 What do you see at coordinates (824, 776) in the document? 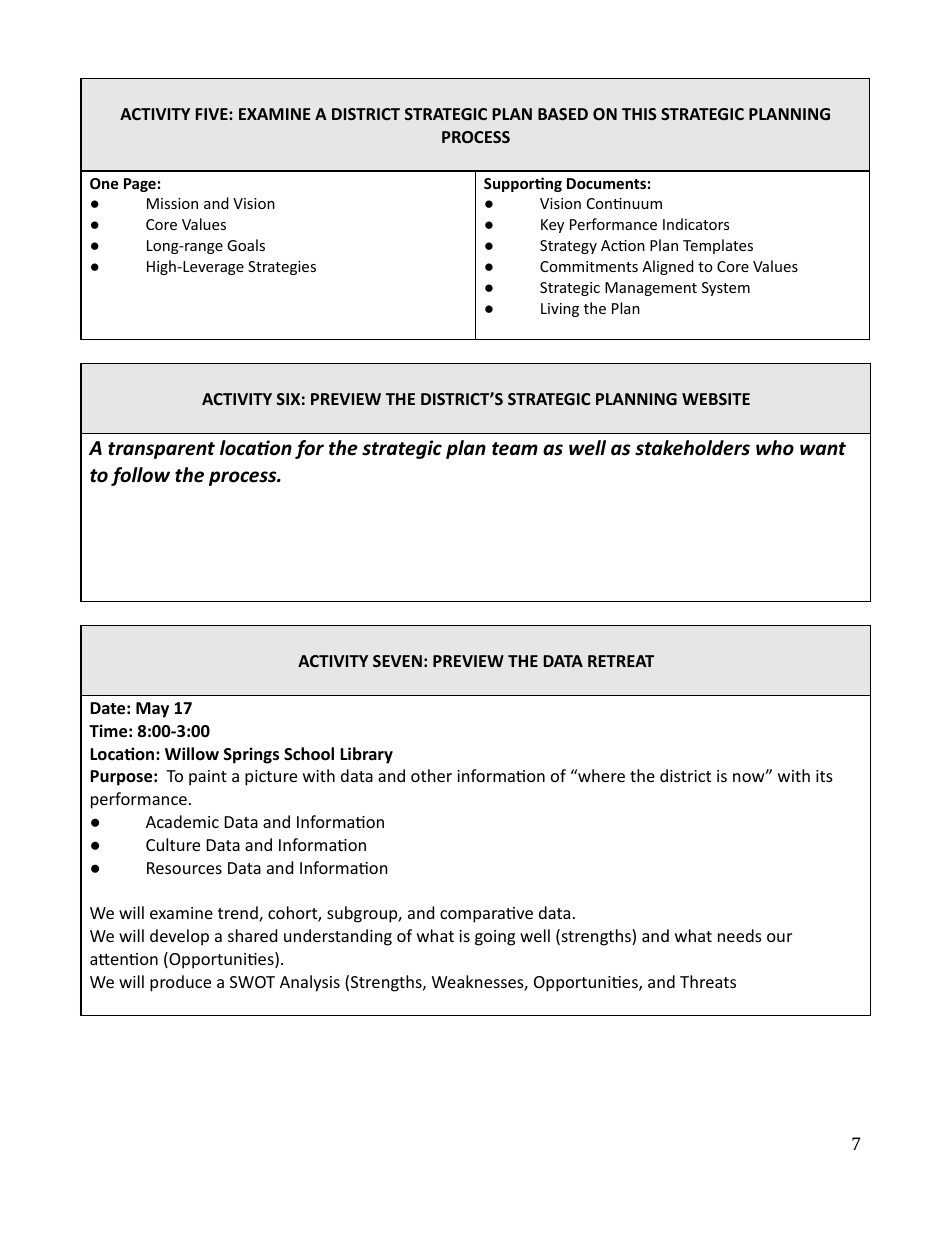
I see `its` at bounding box center [824, 776].
